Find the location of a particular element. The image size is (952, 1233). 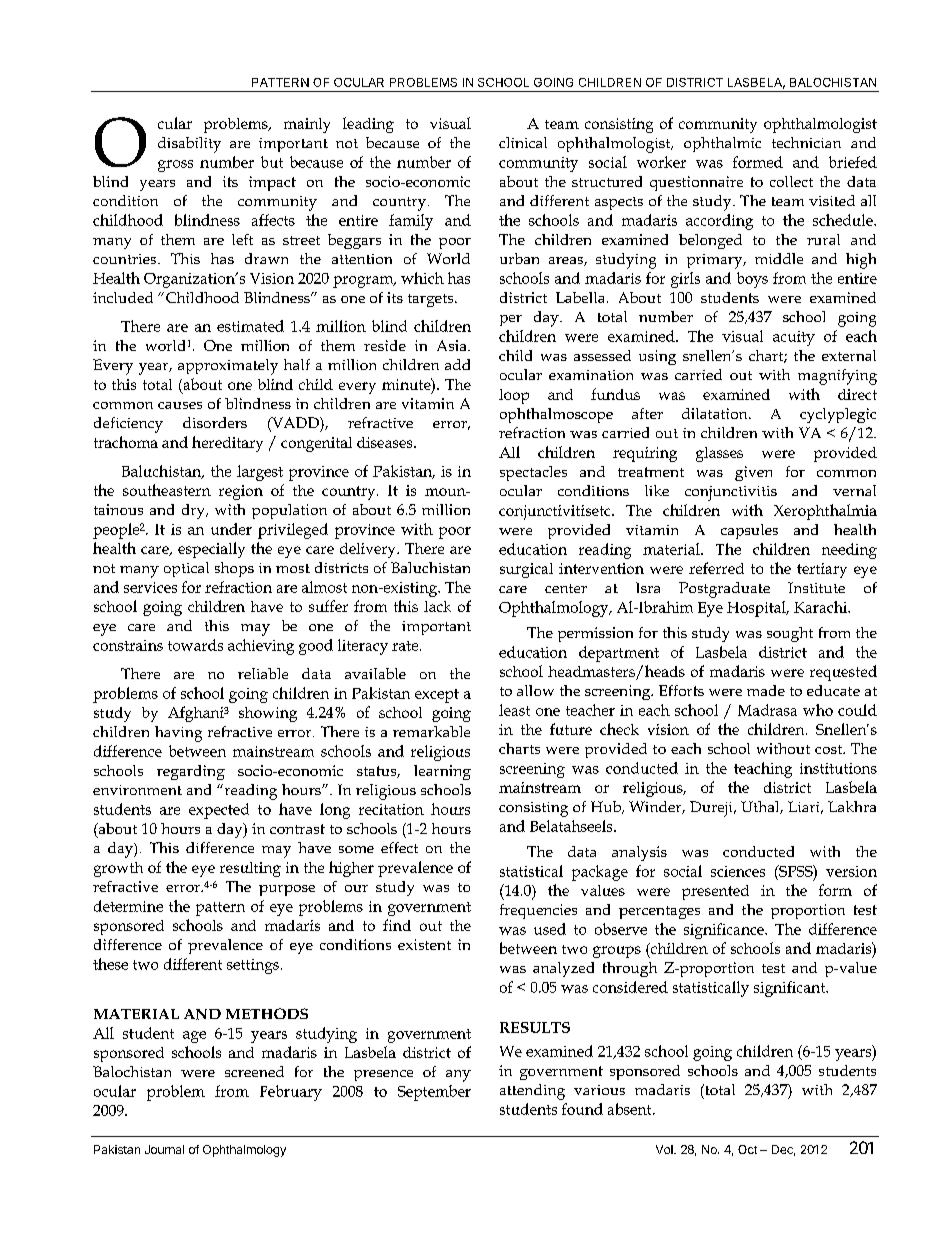

Journal is located at coordinates (164, 1149).
